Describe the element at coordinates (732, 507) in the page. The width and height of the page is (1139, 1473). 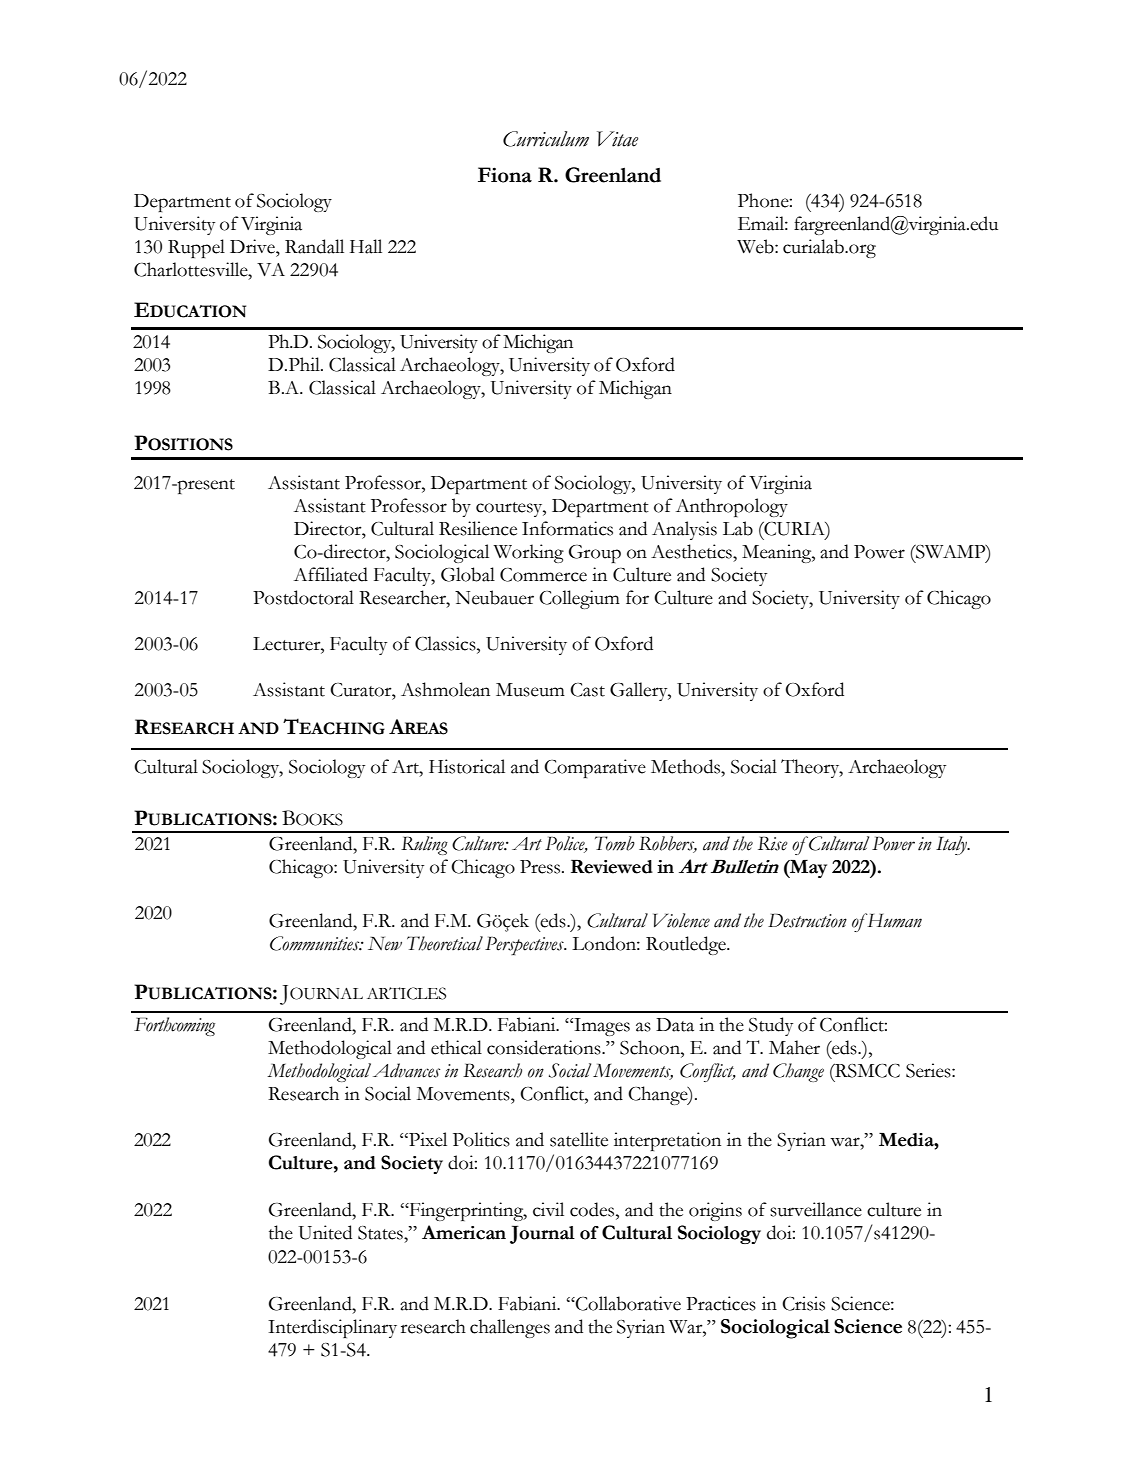
I see `Anthropology` at that location.
